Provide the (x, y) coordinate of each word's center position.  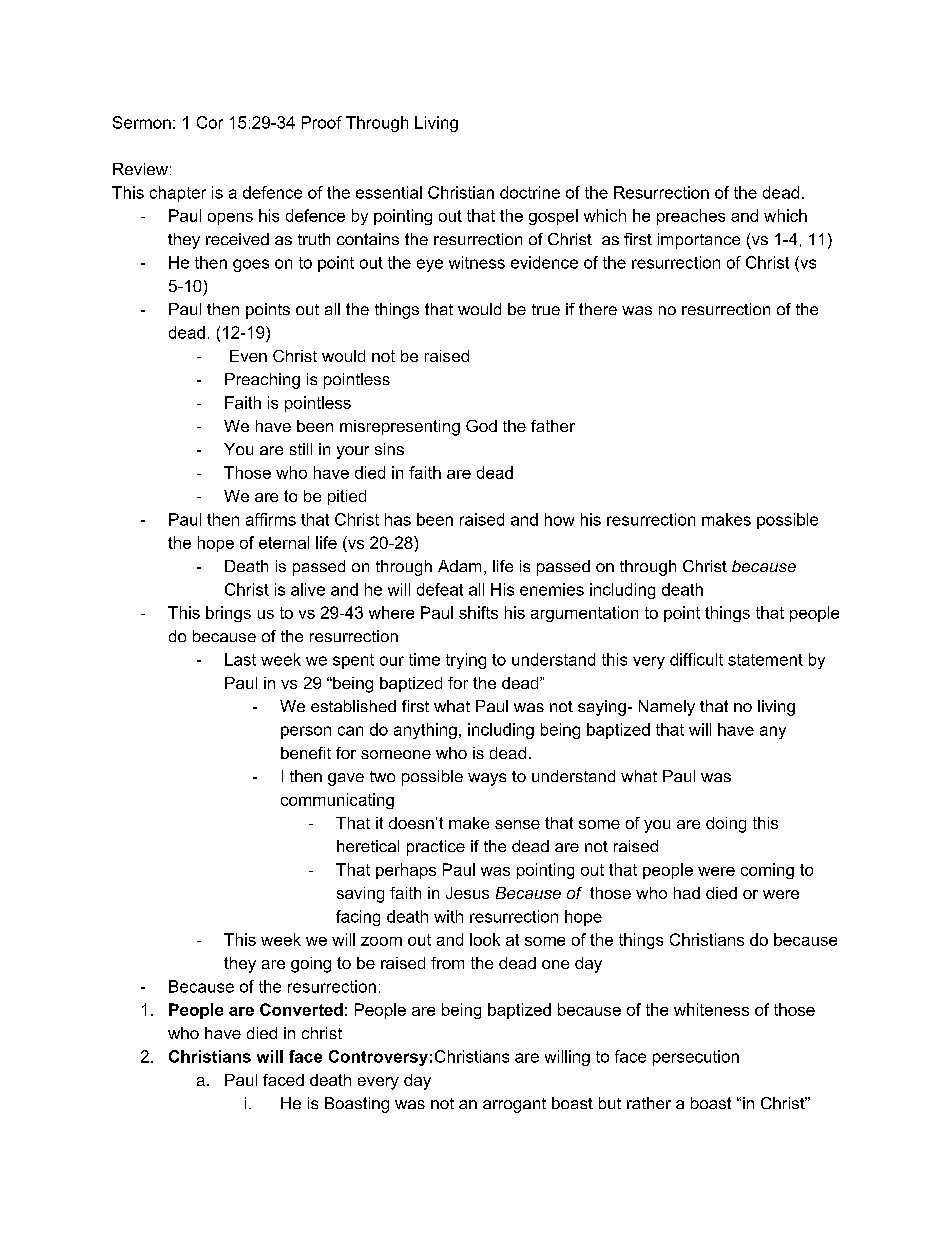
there (598, 309)
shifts (478, 612)
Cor (210, 122)
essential (389, 192)
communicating (337, 801)
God (481, 426)
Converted (301, 1009)
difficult (696, 659)
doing (726, 825)
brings (228, 614)
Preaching (262, 381)
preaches (691, 217)
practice (436, 848)
